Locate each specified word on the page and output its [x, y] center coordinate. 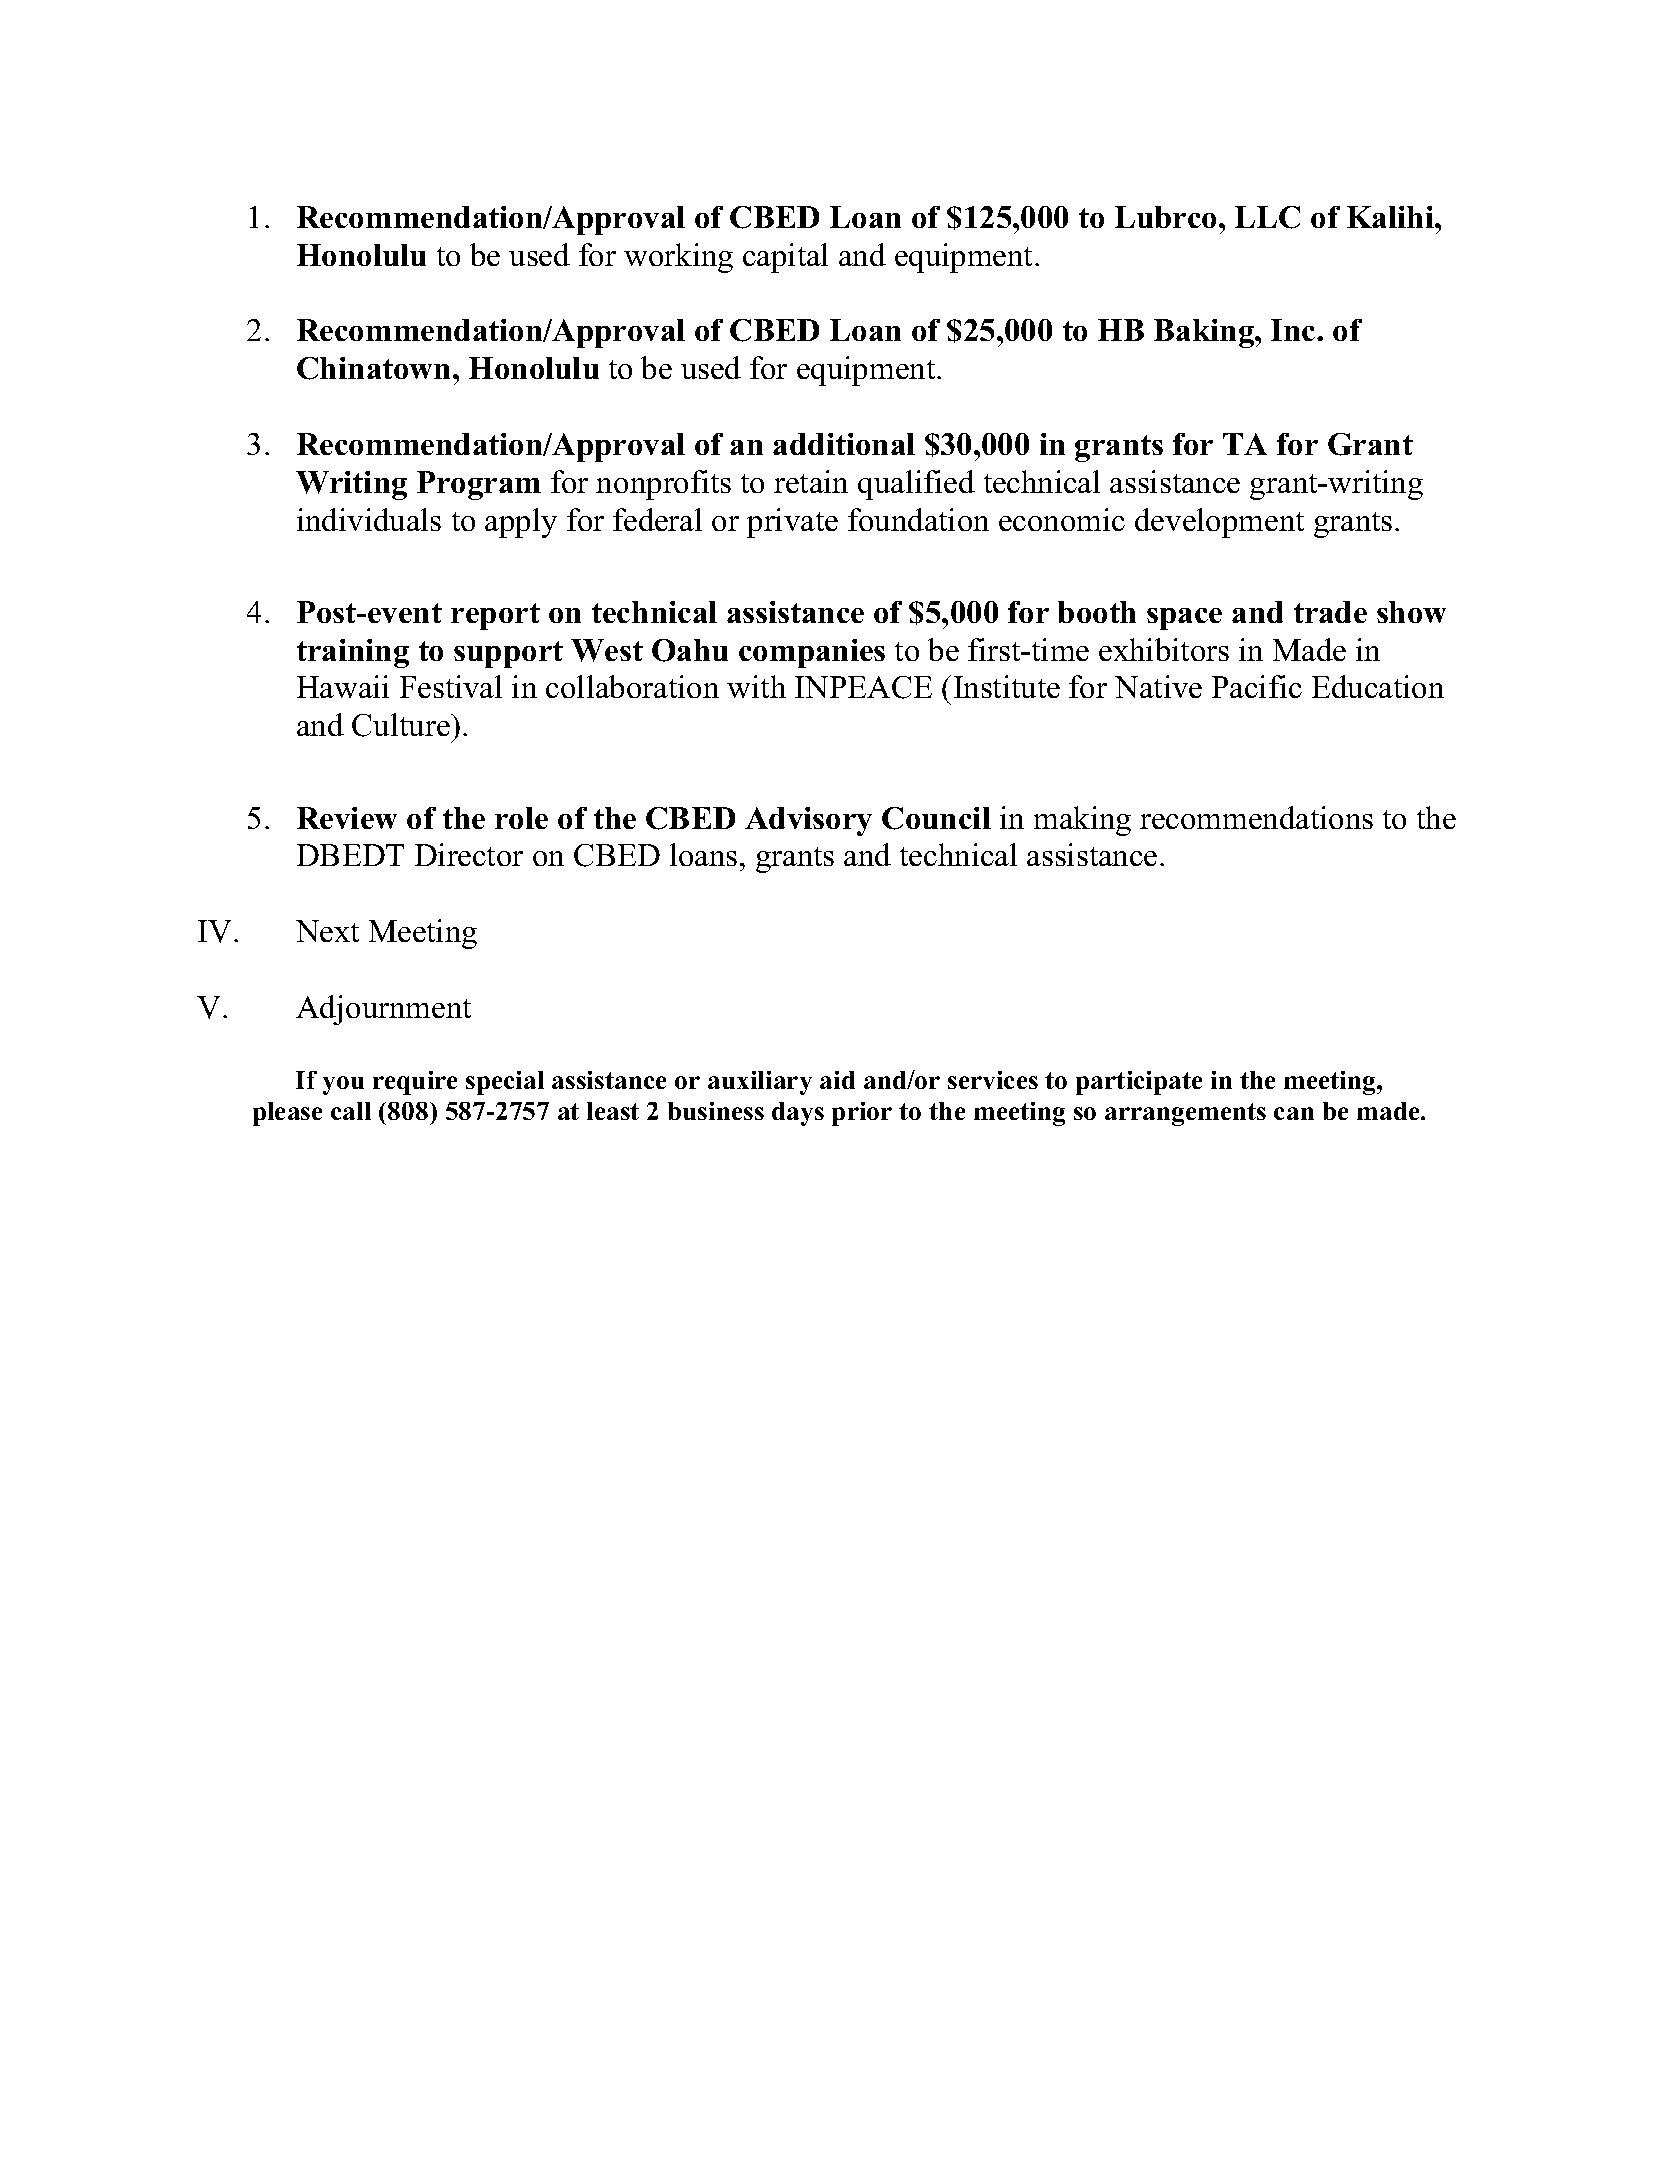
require [415, 1083]
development [1219, 523]
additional [844, 444]
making [1082, 821]
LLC [1267, 217]
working [678, 258]
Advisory [808, 821]
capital [785, 258]
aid [837, 1080]
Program [479, 485]
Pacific [1257, 686]
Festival [451, 686]
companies [812, 653]
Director [469, 854]
